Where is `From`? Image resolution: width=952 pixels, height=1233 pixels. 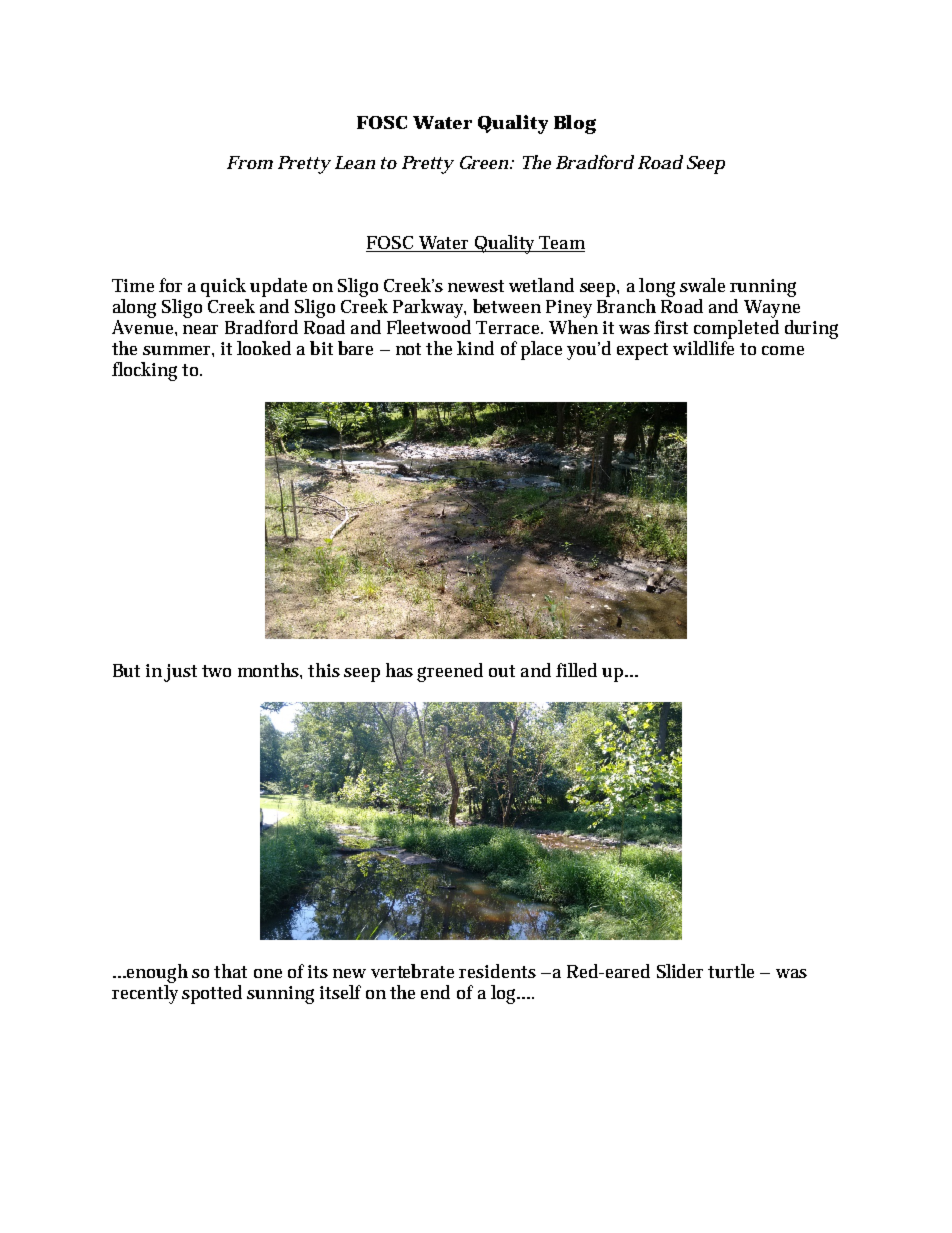 From is located at coordinates (250, 162).
